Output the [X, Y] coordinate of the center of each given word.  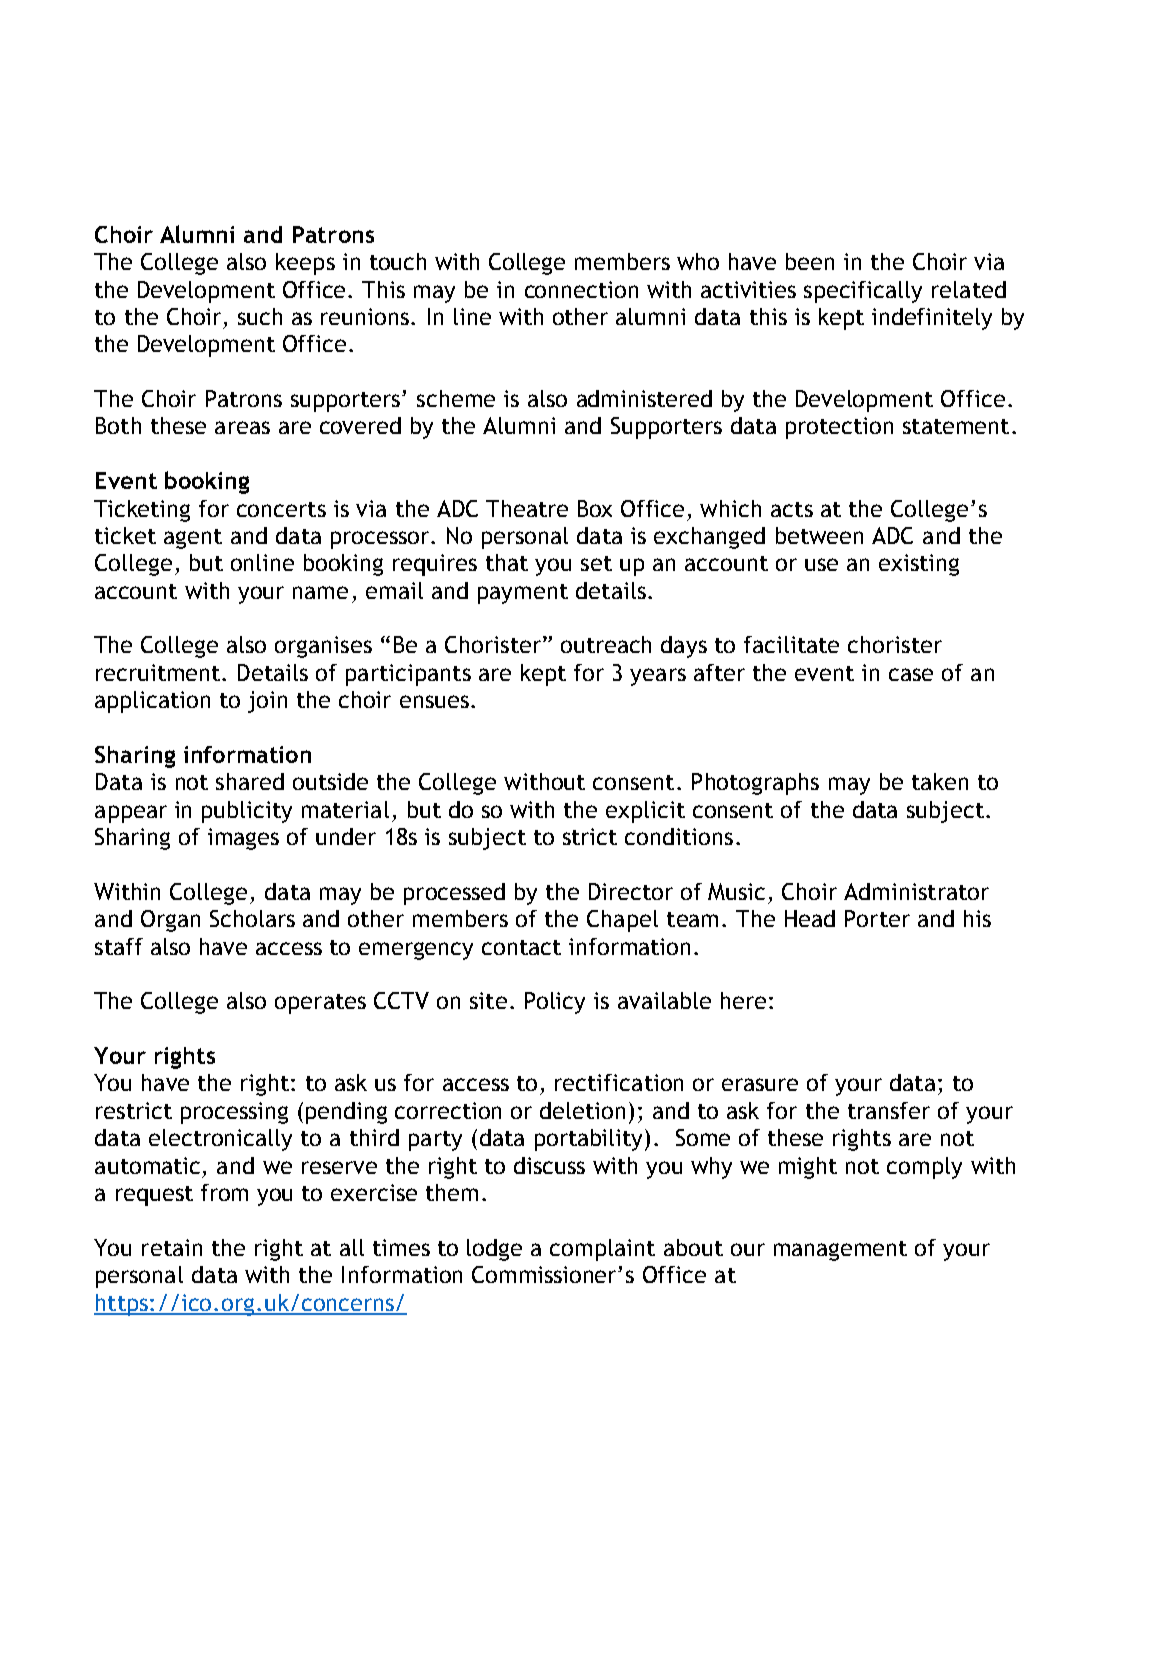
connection [581, 289]
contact [521, 947]
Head [810, 918]
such [260, 316]
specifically [863, 292]
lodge [494, 1250]
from [224, 1192]
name [320, 592]
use [821, 564]
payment [523, 594]
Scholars [252, 918]
